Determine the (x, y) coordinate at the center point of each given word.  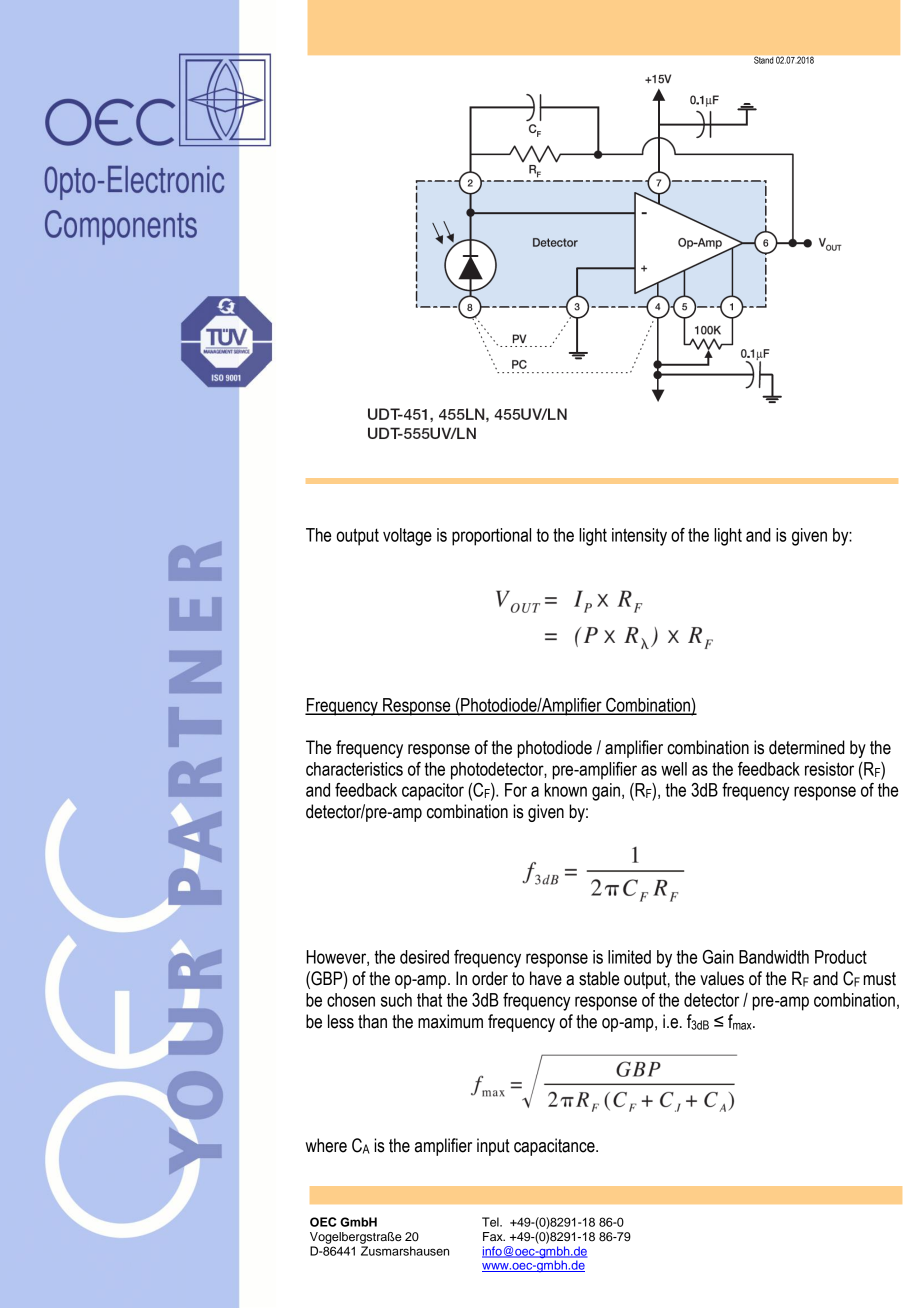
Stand (763, 60)
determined (807, 747)
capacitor (433, 792)
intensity (639, 537)
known (566, 790)
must (880, 979)
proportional (491, 537)
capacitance (555, 1147)
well (674, 769)
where (326, 1145)
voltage (407, 537)
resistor (829, 769)
